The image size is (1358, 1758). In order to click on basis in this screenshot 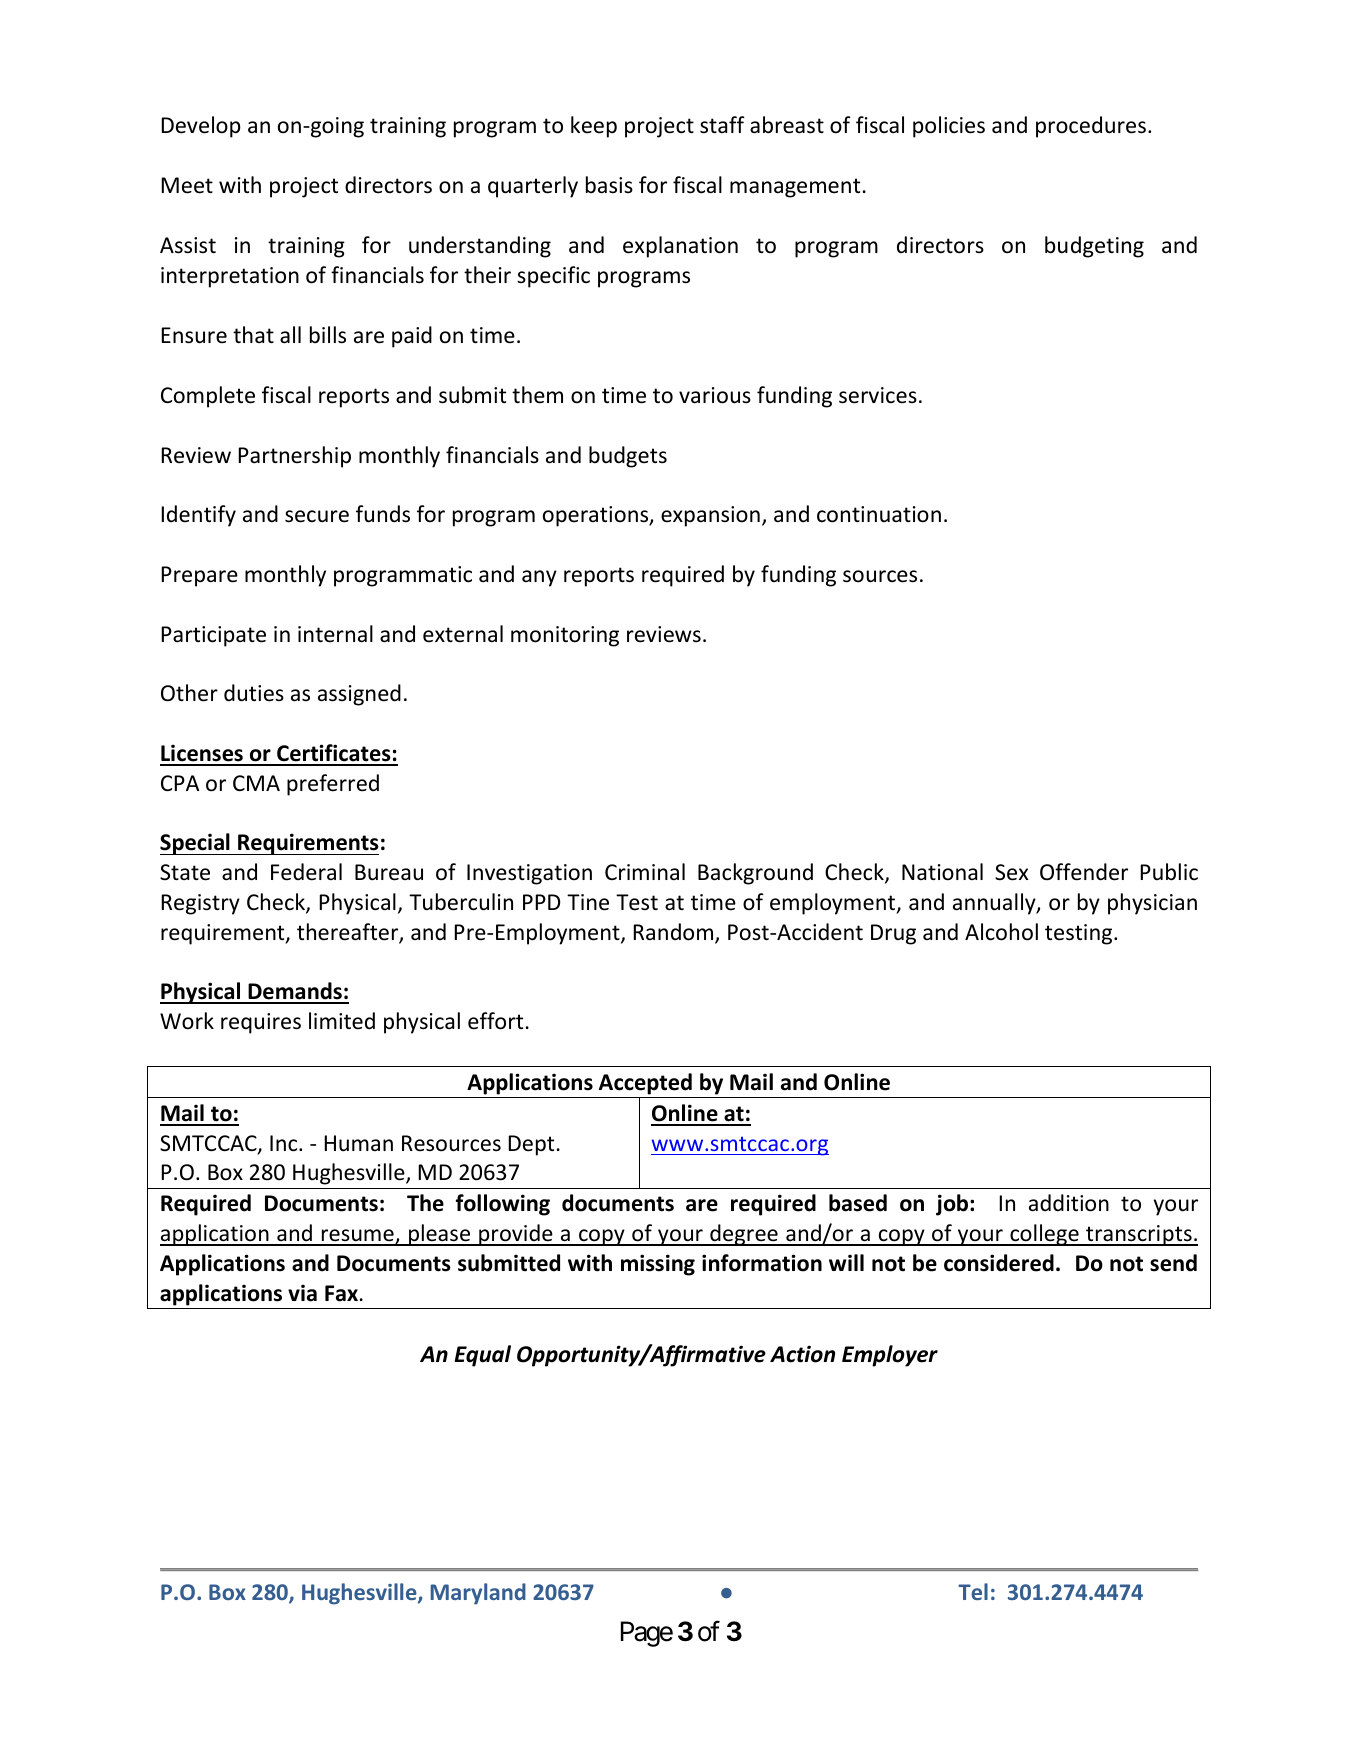, I will do `click(609, 185)`.
